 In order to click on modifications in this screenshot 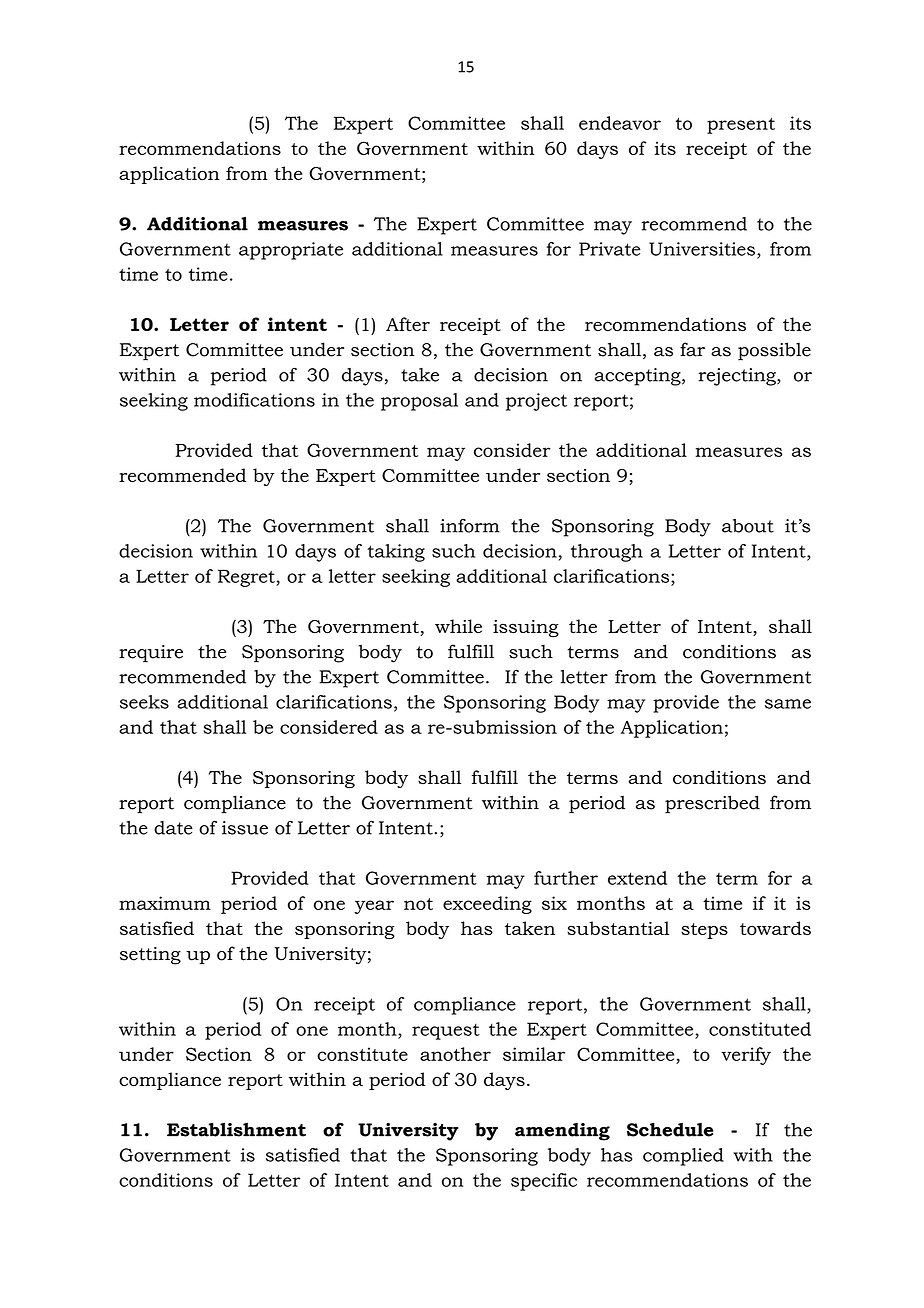, I will do `click(254, 400)`.
